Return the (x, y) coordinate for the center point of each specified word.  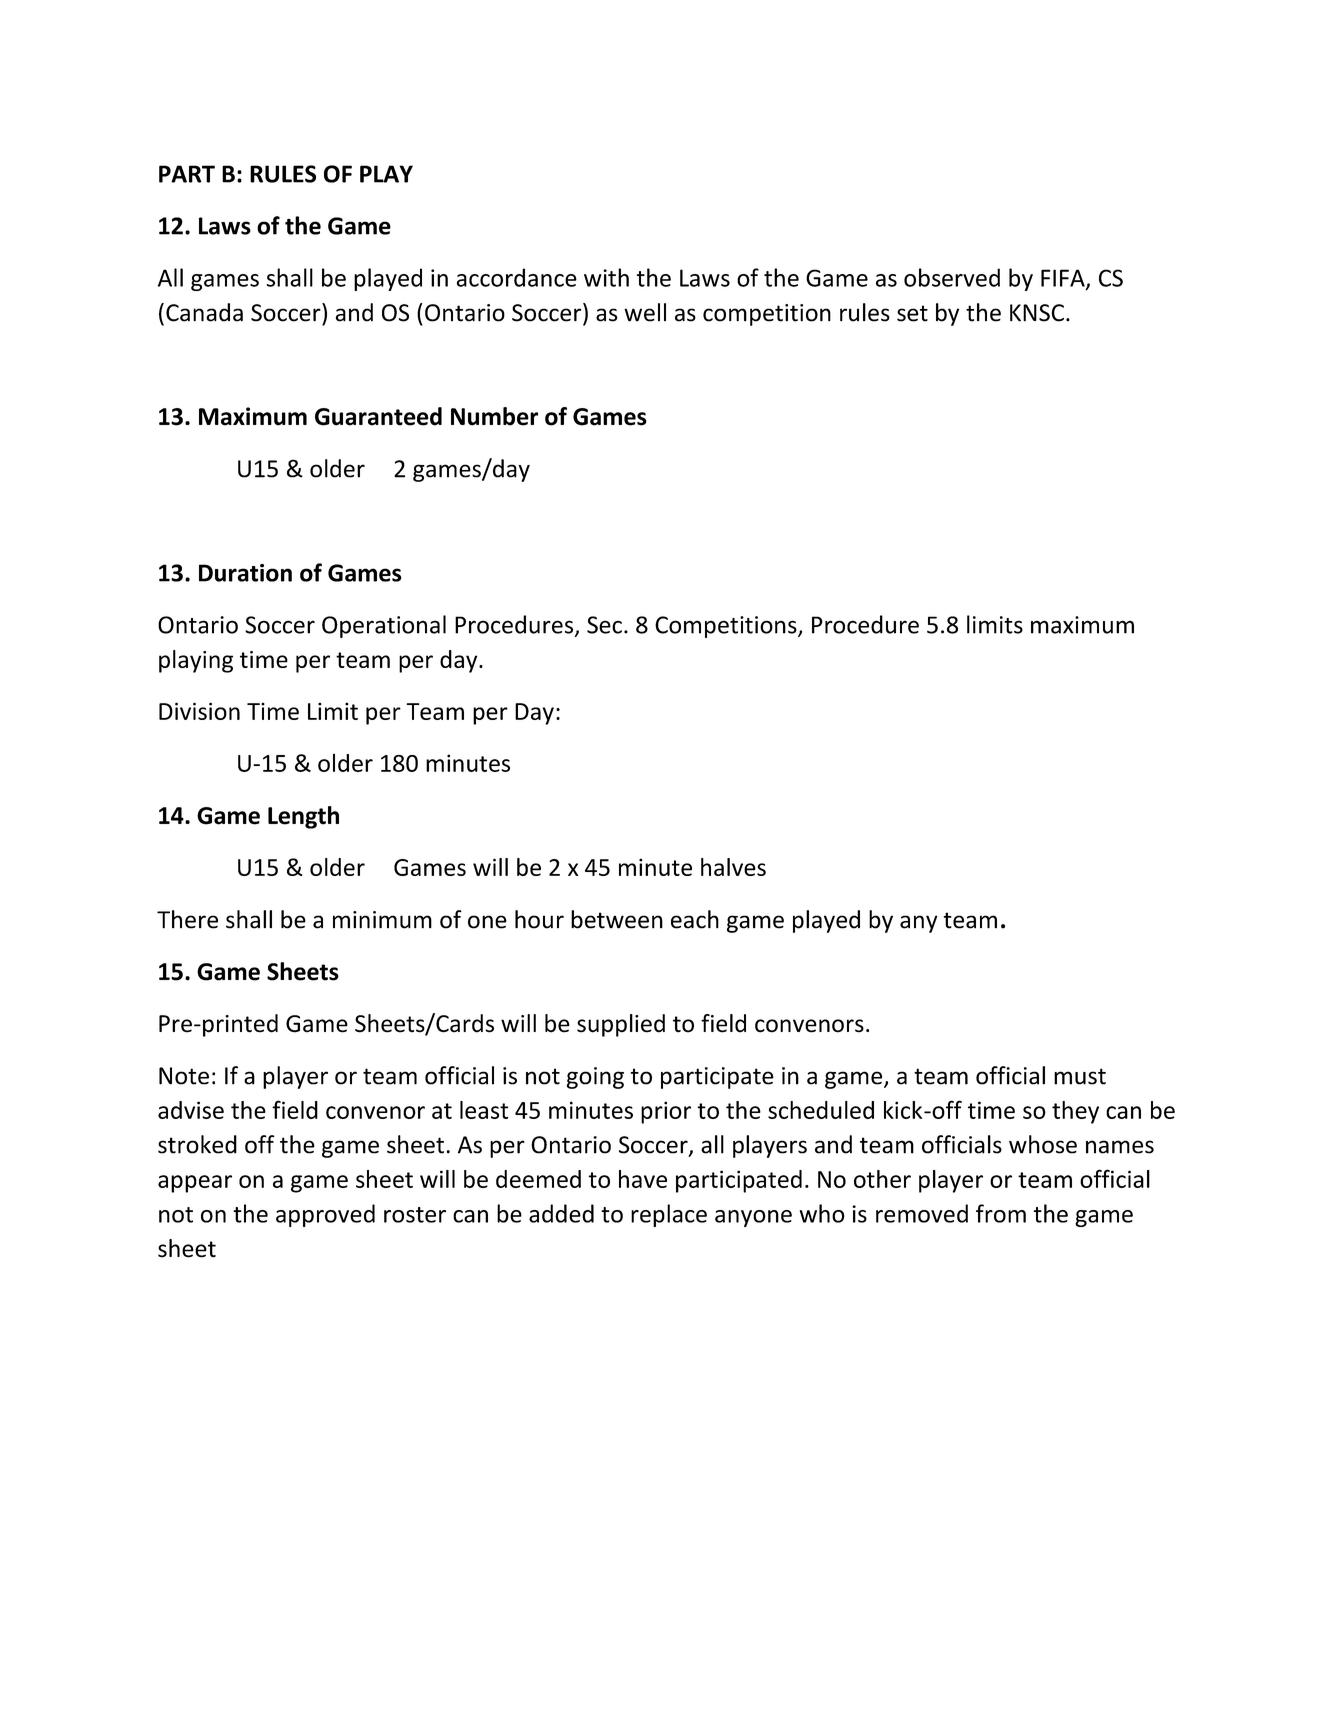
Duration (245, 573)
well (645, 312)
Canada (204, 312)
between (617, 919)
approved (325, 1215)
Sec (604, 625)
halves (733, 867)
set (912, 313)
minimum (382, 920)
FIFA (1064, 279)
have (643, 1179)
